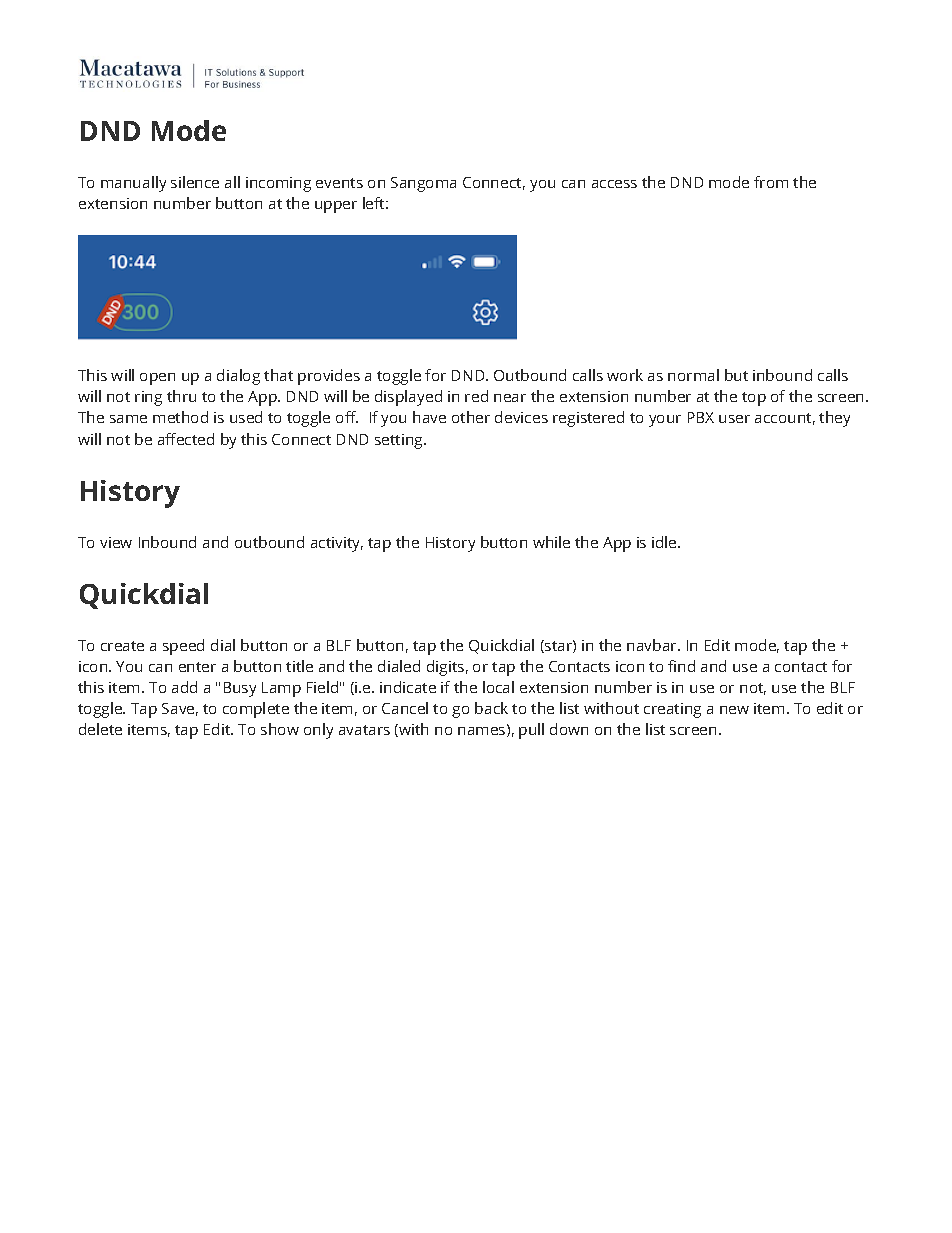 The image size is (952, 1233). What do you see at coordinates (665, 542) in the document?
I see `idle` at bounding box center [665, 542].
